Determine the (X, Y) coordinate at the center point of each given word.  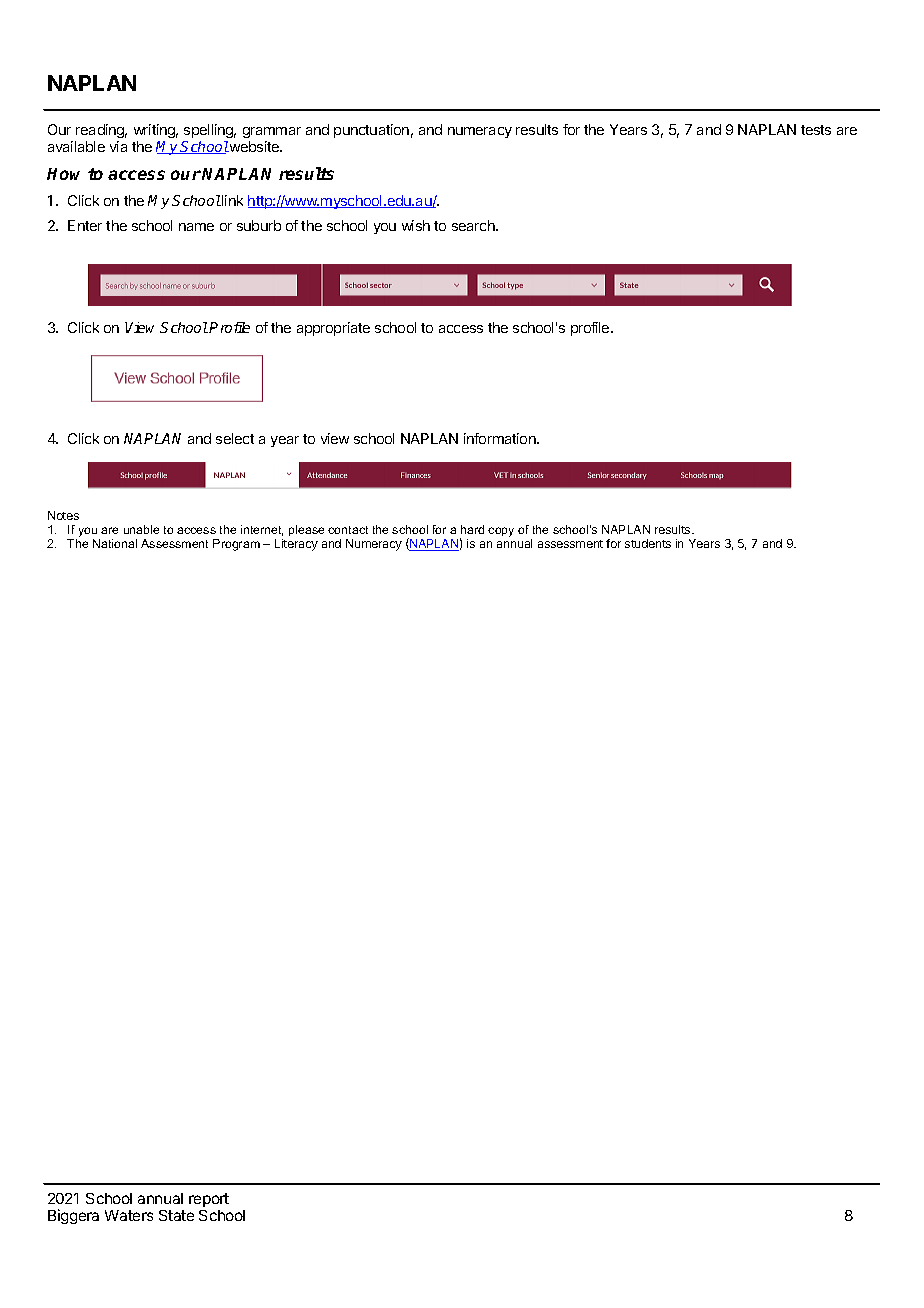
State (176, 1215)
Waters (129, 1215)
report (209, 1200)
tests (816, 130)
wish (416, 225)
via (118, 146)
